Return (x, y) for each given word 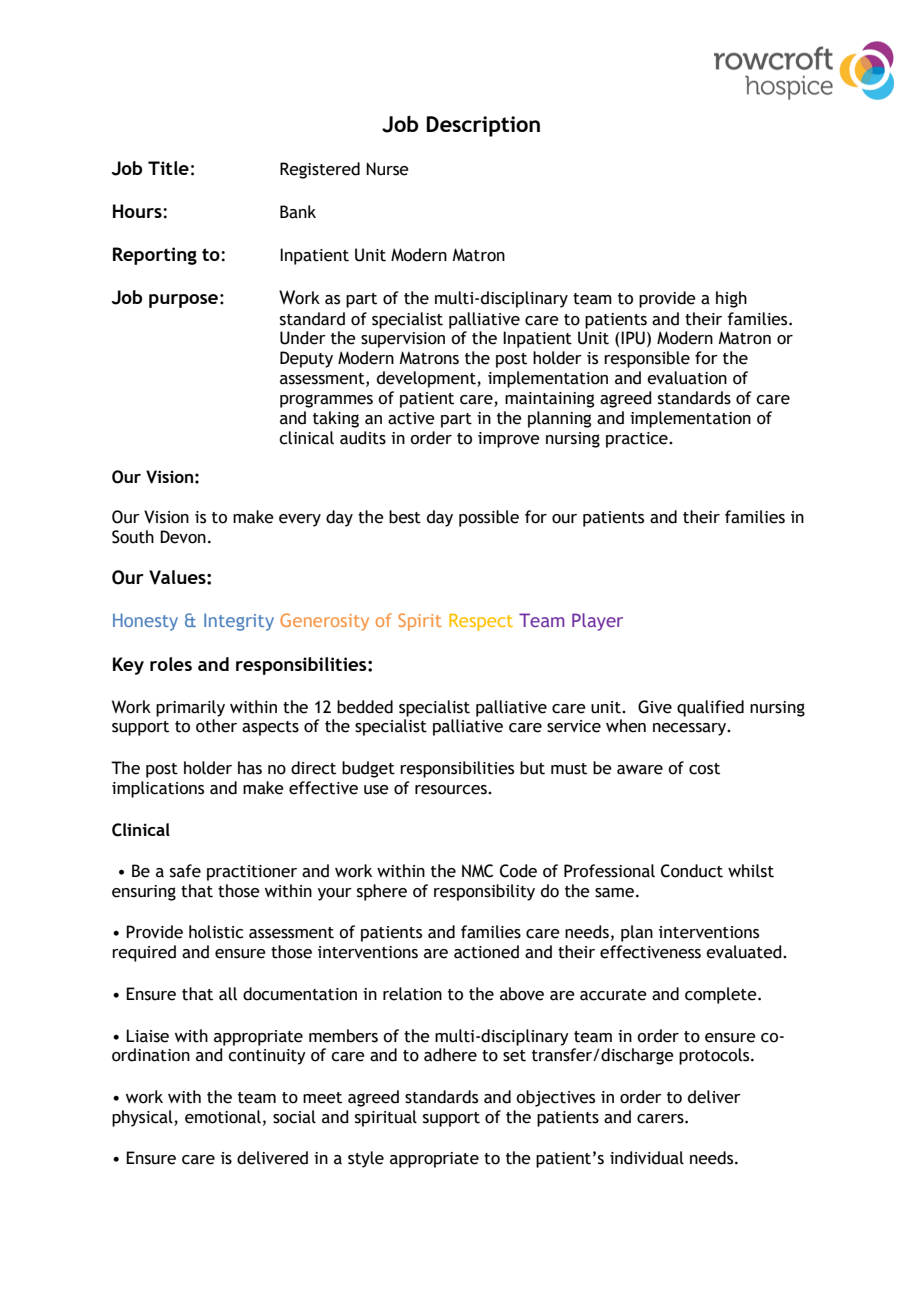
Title (168, 168)
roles (171, 664)
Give (655, 707)
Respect (481, 622)
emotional (223, 1117)
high (731, 299)
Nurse (387, 169)
